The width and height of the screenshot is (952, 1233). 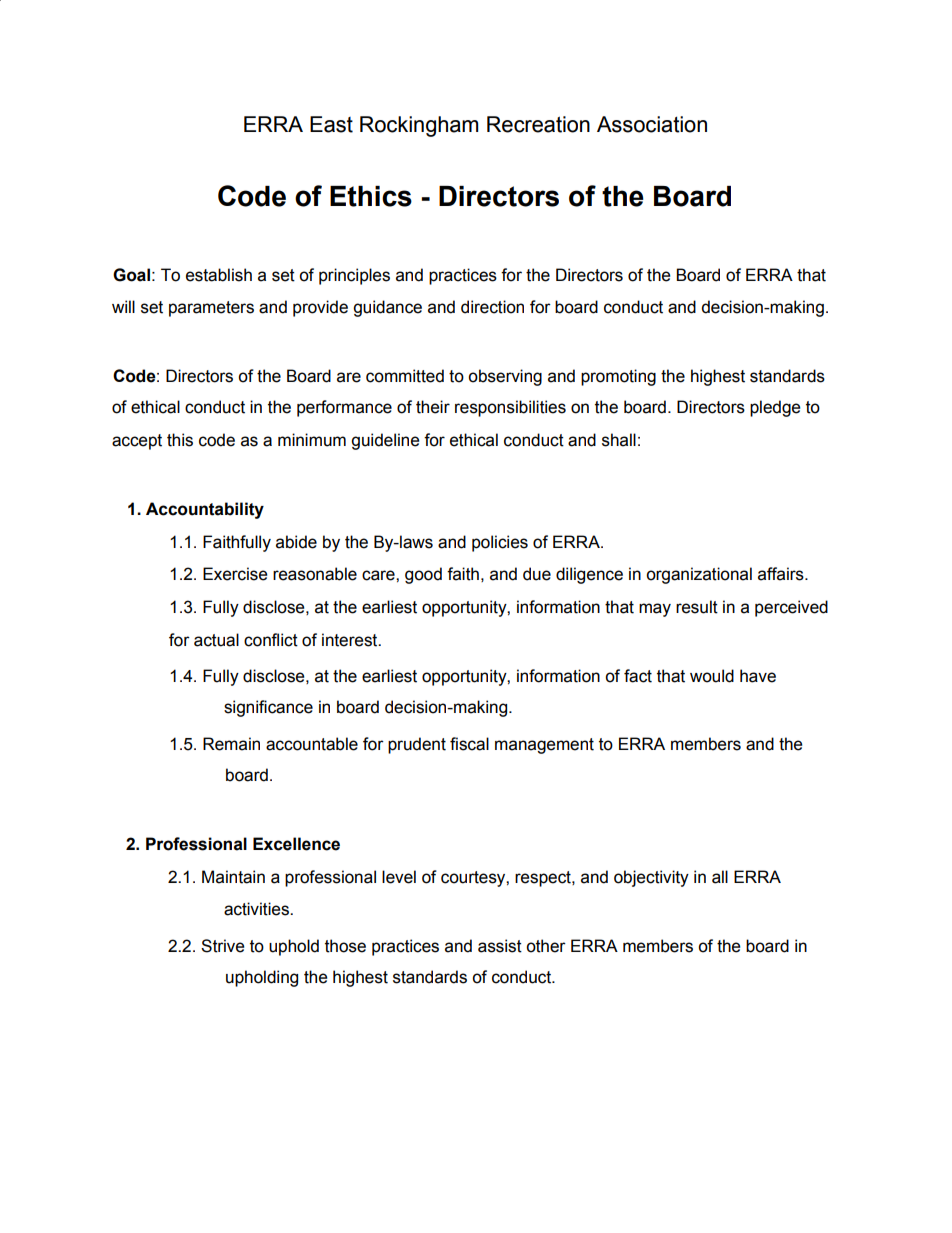 I want to click on Remain, so click(x=231, y=744).
